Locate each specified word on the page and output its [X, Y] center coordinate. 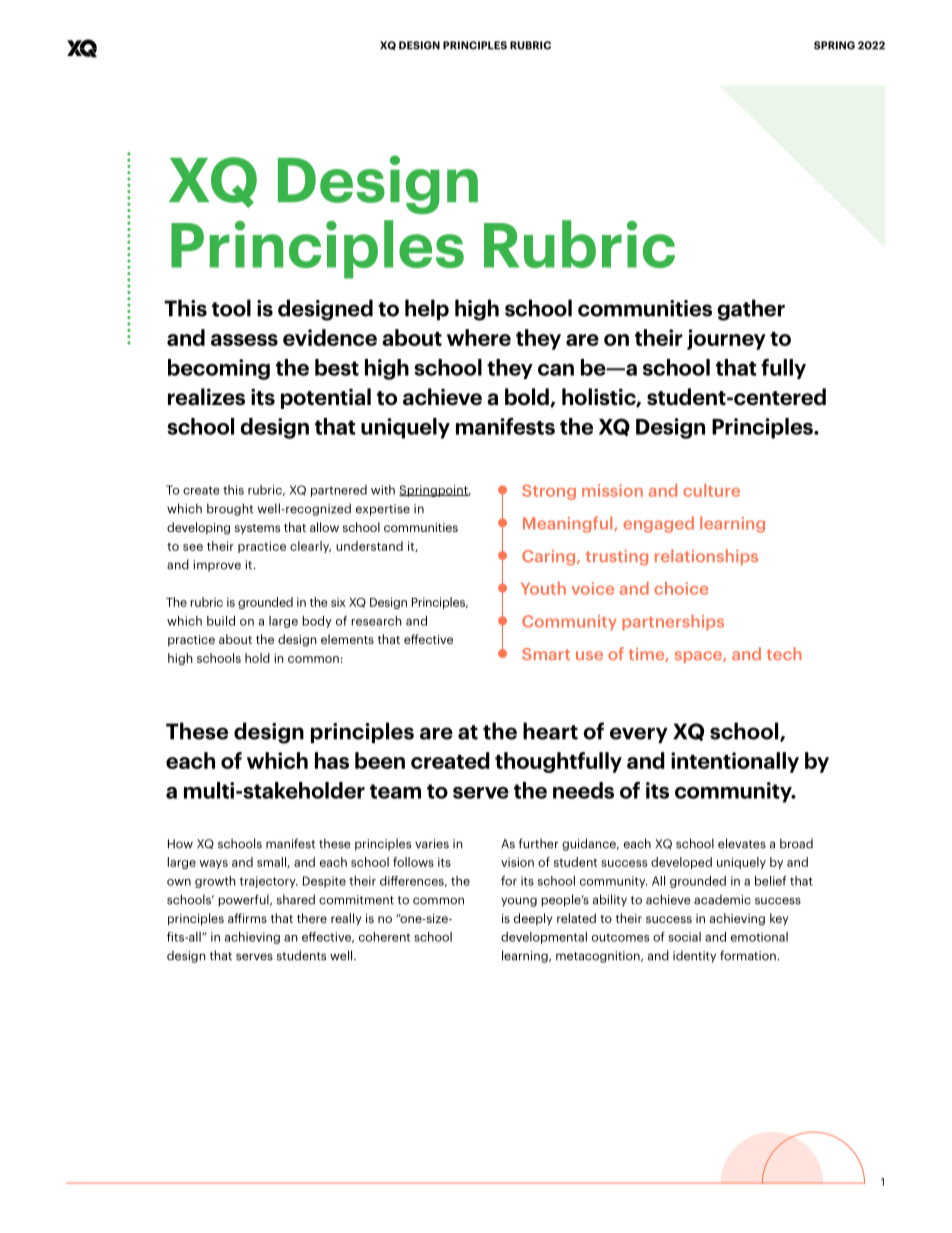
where [479, 337]
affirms [247, 918]
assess [244, 340]
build [221, 621]
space [699, 657]
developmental [544, 938]
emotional [759, 937]
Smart [546, 654]
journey [726, 339]
